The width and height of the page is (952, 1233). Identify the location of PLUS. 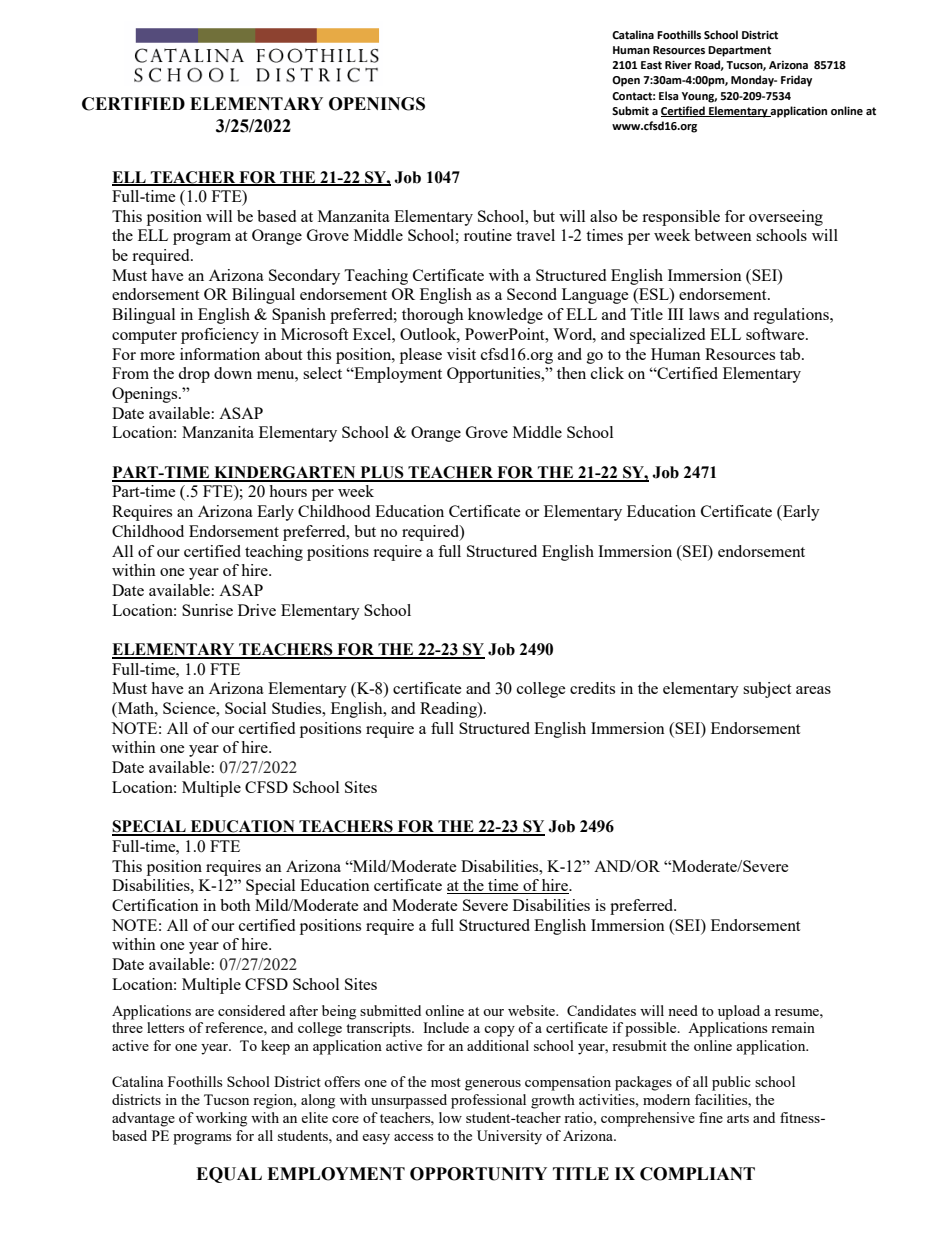
(382, 473).
